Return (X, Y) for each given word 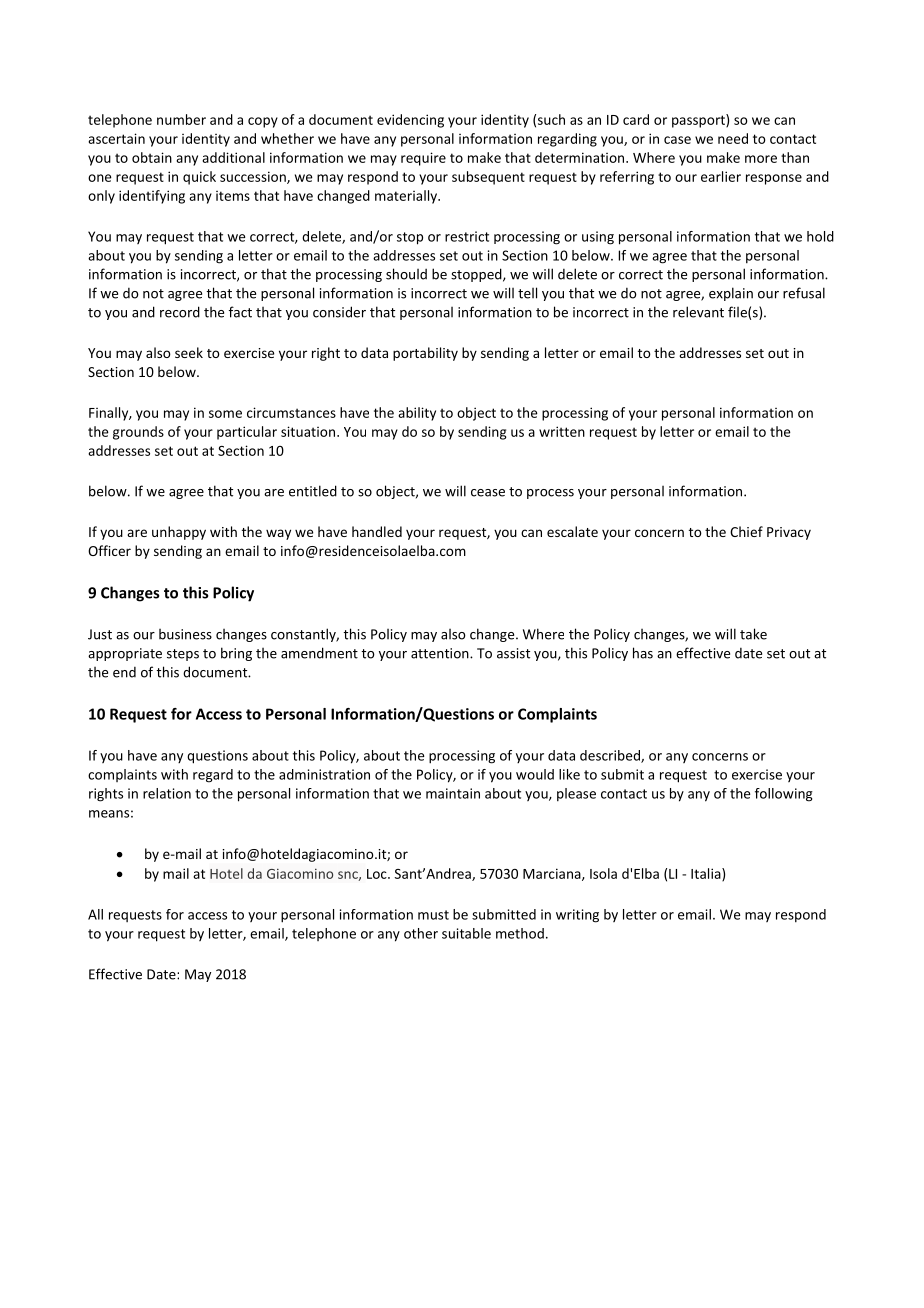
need (733, 138)
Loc (378, 874)
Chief (746, 531)
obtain (152, 157)
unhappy (179, 533)
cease (488, 493)
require (423, 159)
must (433, 915)
